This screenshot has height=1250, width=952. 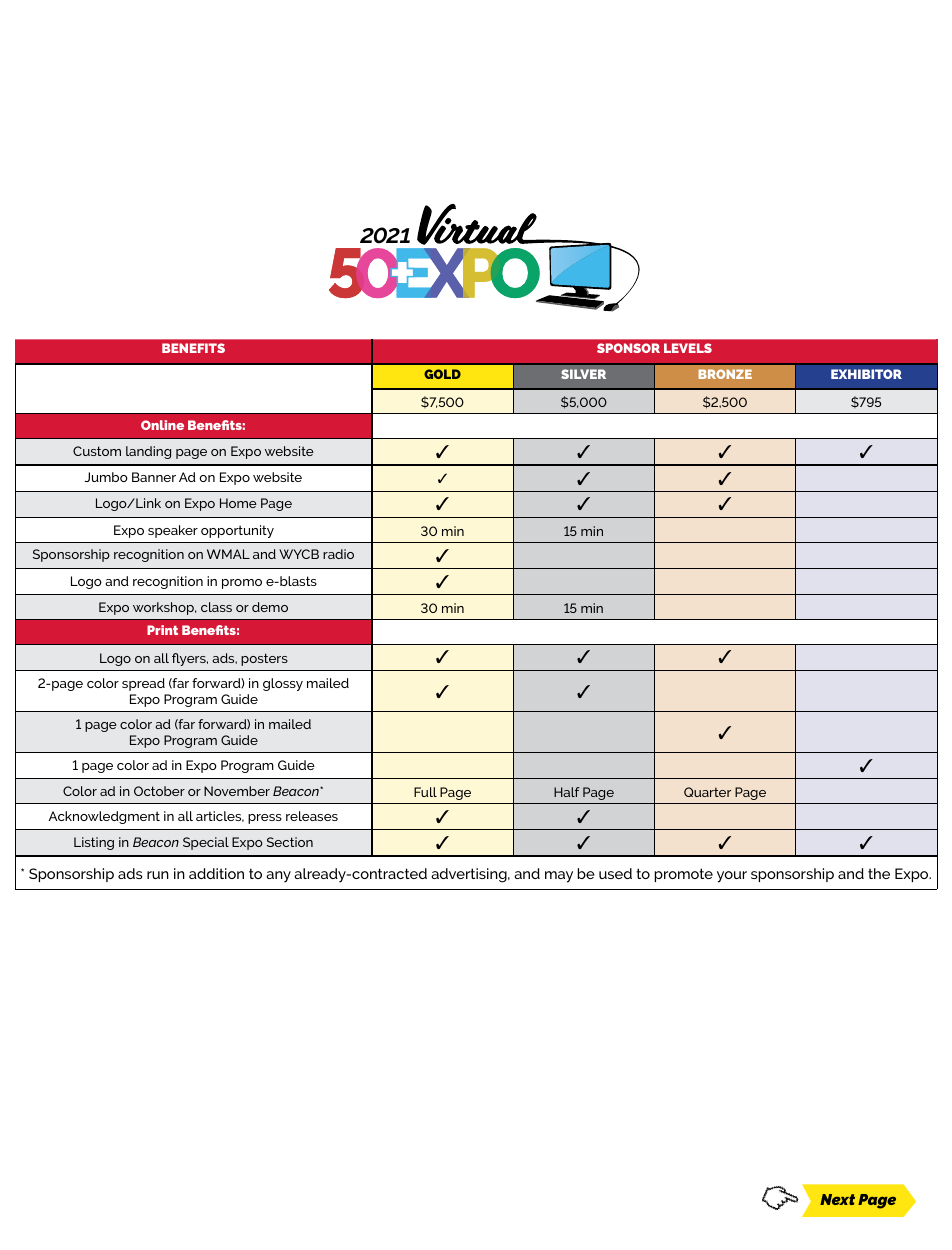 What do you see at coordinates (338, 554) in the screenshot?
I see `radio` at bounding box center [338, 554].
